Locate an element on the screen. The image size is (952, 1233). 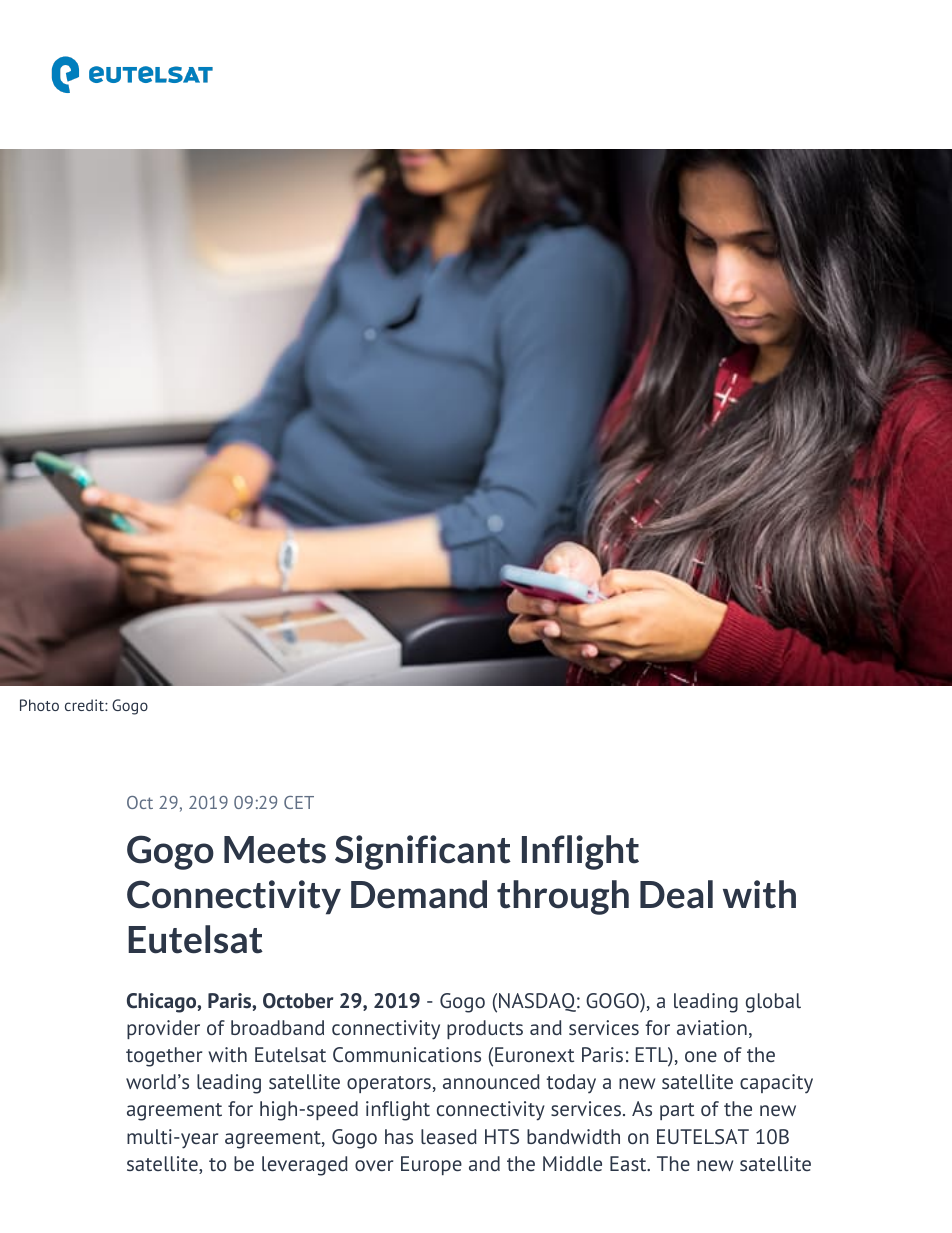
leveraged is located at coordinates (305, 1166).
